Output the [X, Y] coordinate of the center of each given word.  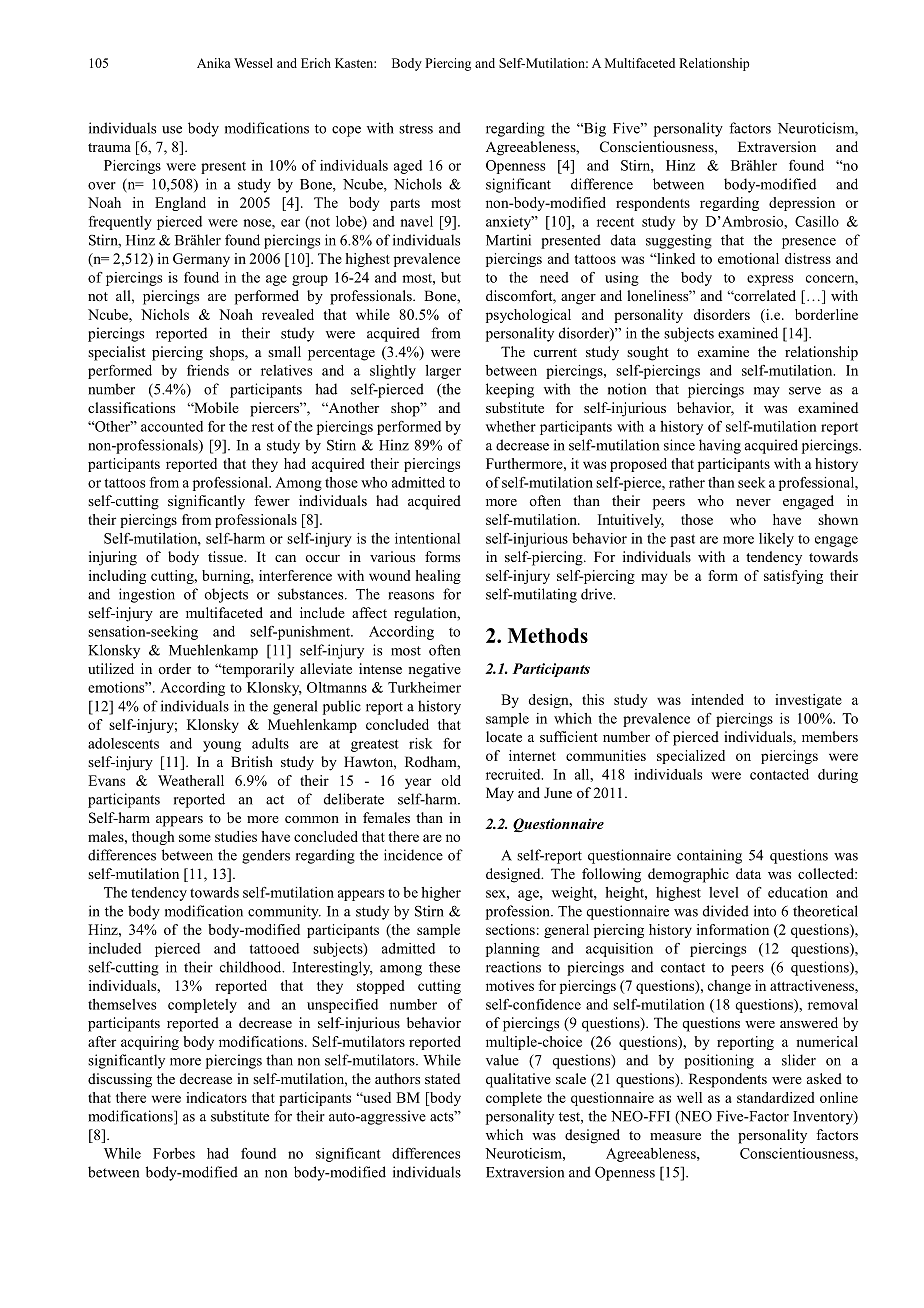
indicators [216, 1097]
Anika [213, 63]
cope [346, 131]
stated [442, 1078]
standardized [776, 1097]
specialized [691, 757]
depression [802, 204]
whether [511, 426]
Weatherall [191, 780]
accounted [172, 426]
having [720, 446]
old [451, 780]
